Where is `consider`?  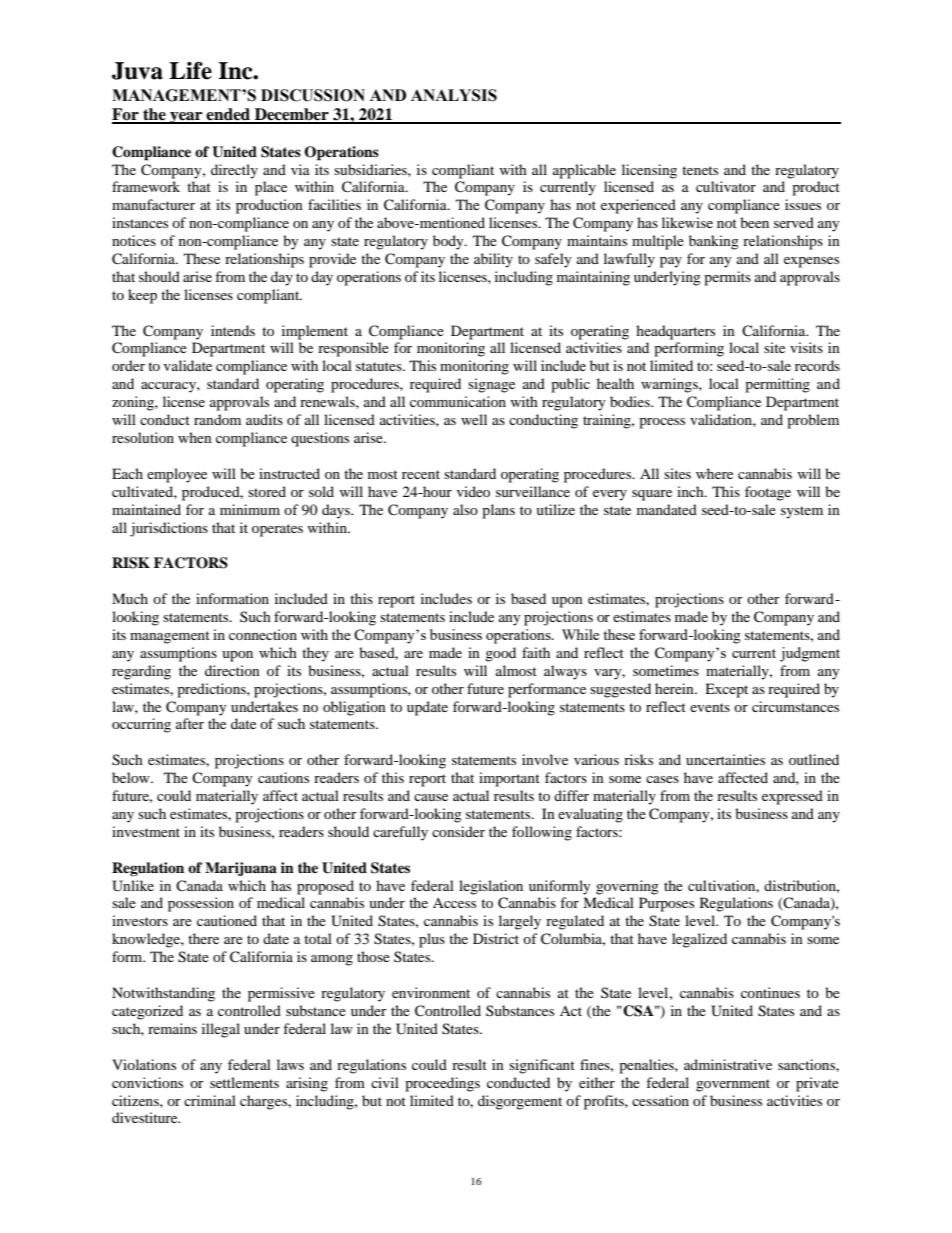 consider is located at coordinates (458, 831).
